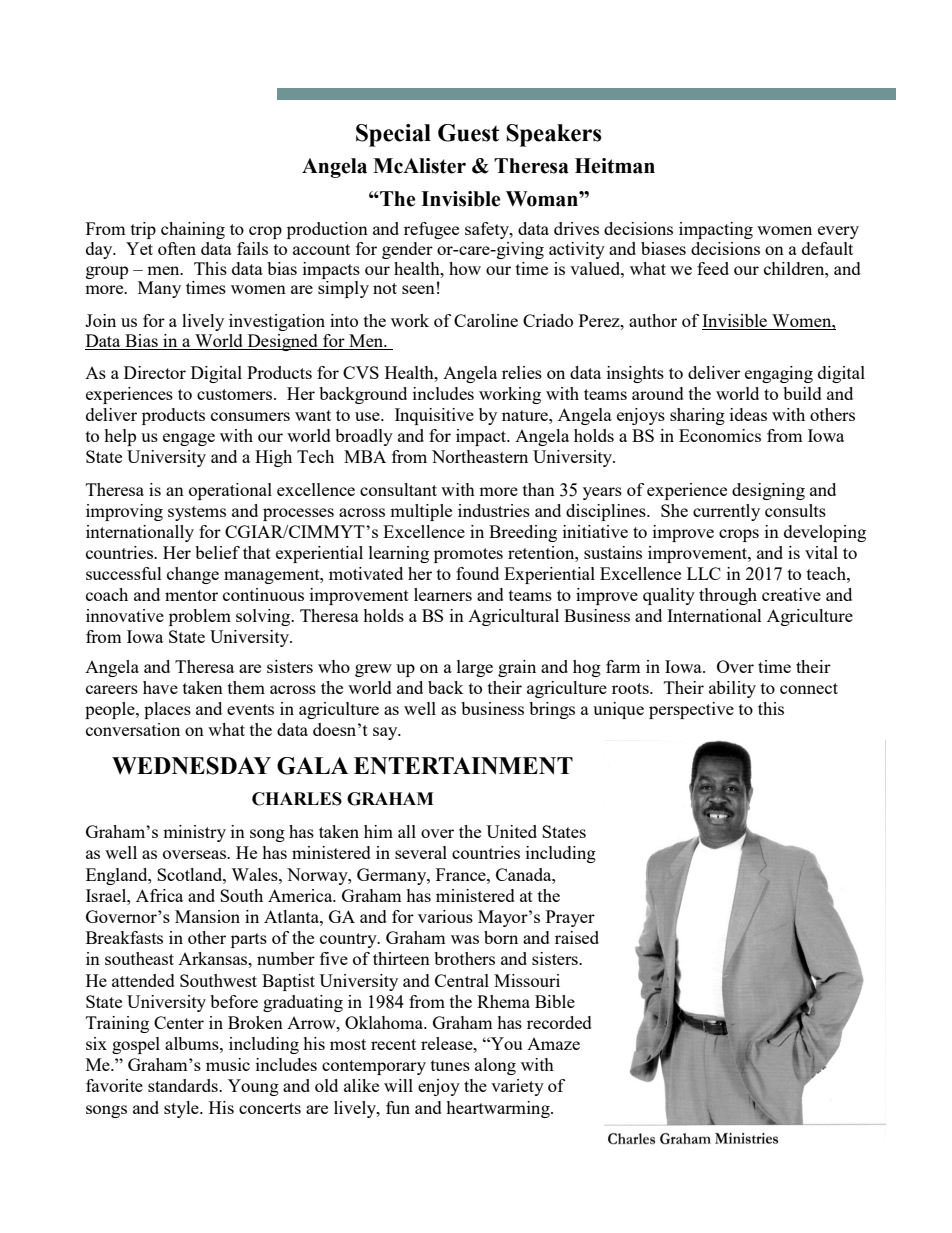  Describe the element at coordinates (184, 1085) in the screenshot. I see `standards` at that location.
